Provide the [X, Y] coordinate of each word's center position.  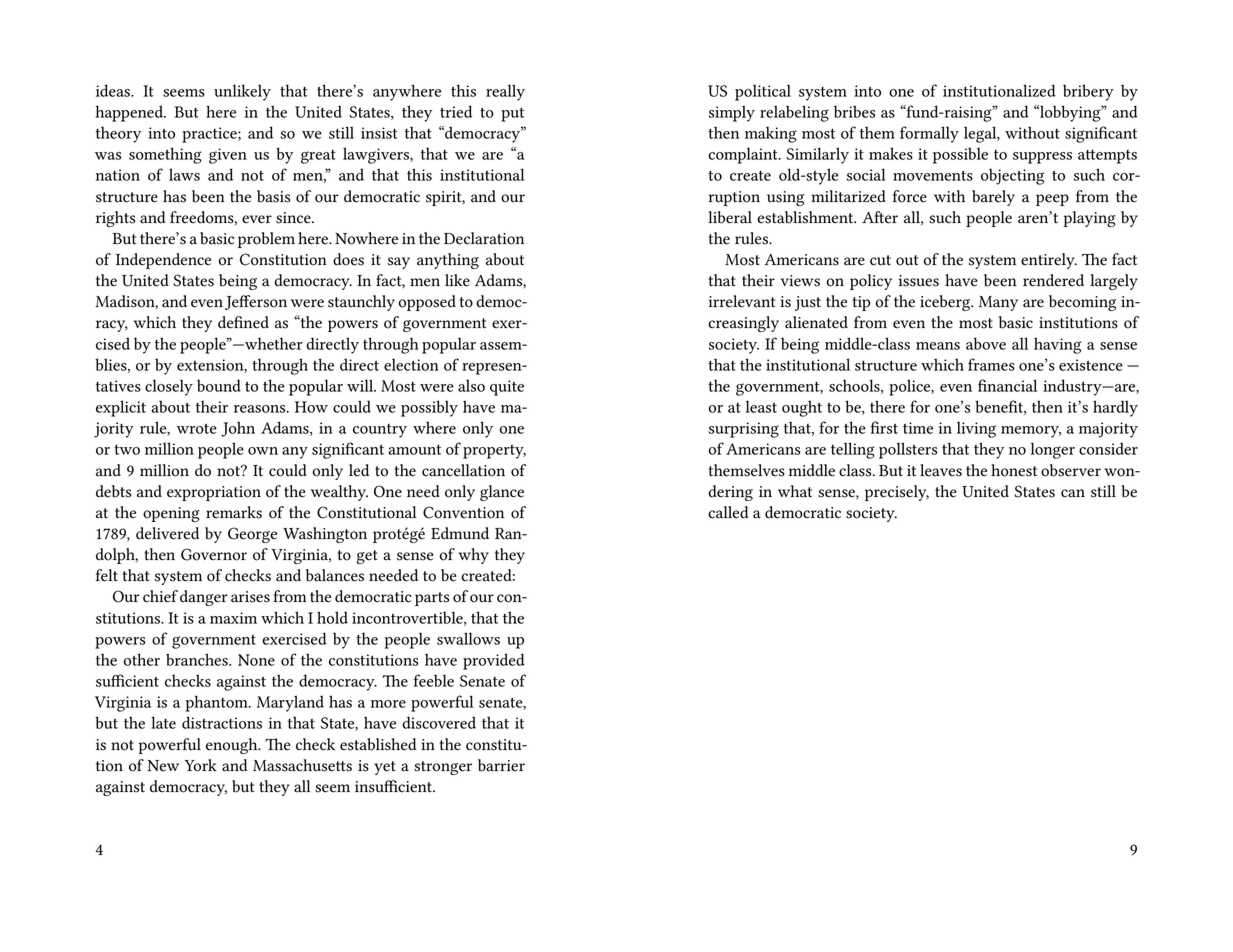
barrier [501, 765]
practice [210, 135]
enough [233, 746]
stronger [443, 768]
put [512, 114]
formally [929, 134]
